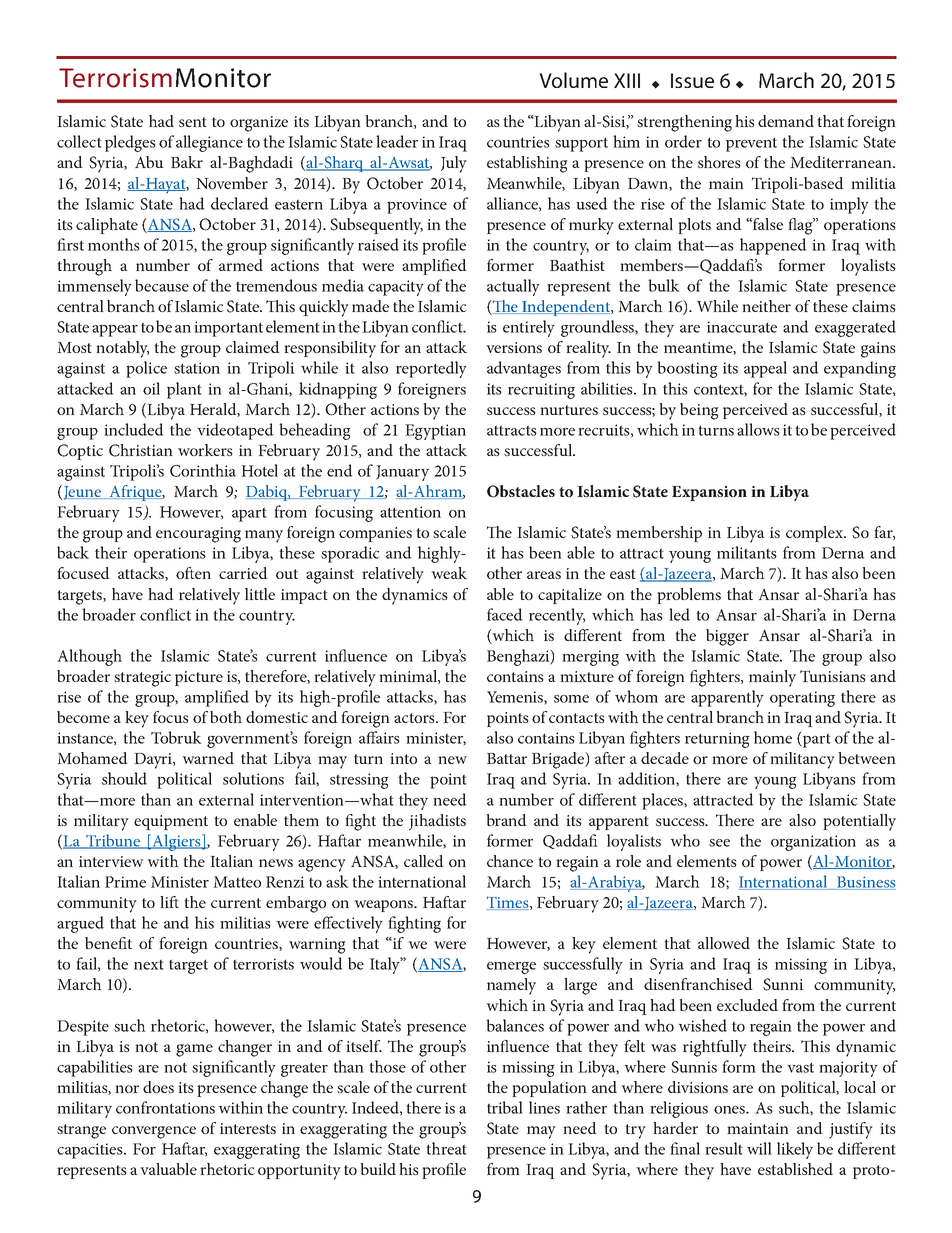 The image size is (952, 1233). What do you see at coordinates (758, 429) in the screenshot?
I see `allows` at bounding box center [758, 429].
